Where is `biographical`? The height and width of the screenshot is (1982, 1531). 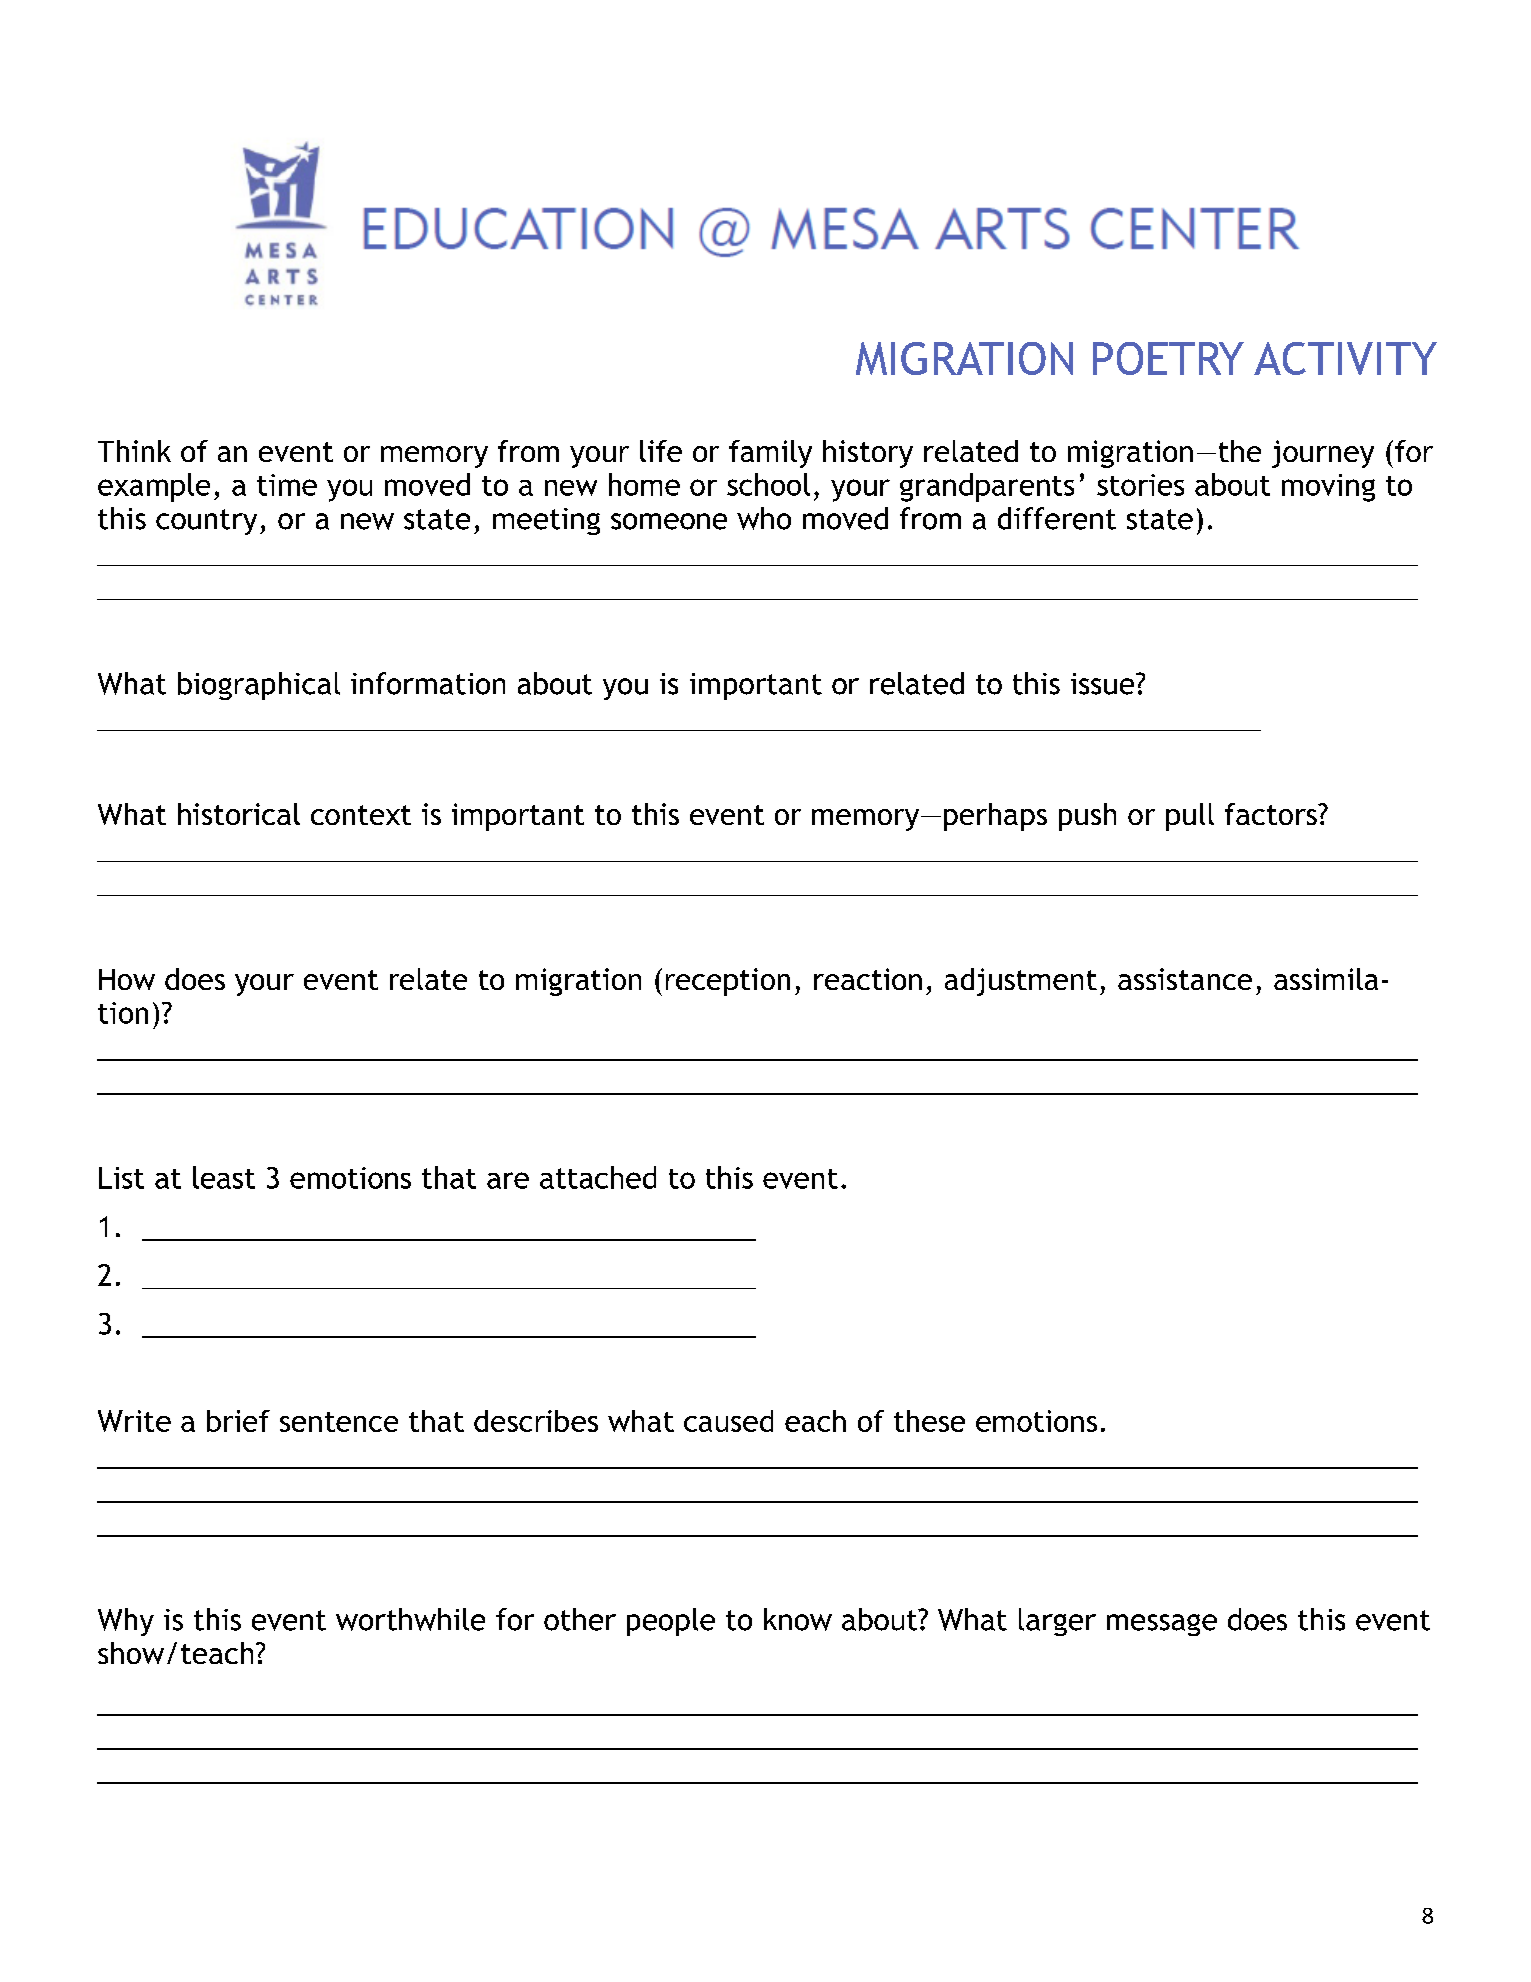 biographical is located at coordinates (259, 686).
